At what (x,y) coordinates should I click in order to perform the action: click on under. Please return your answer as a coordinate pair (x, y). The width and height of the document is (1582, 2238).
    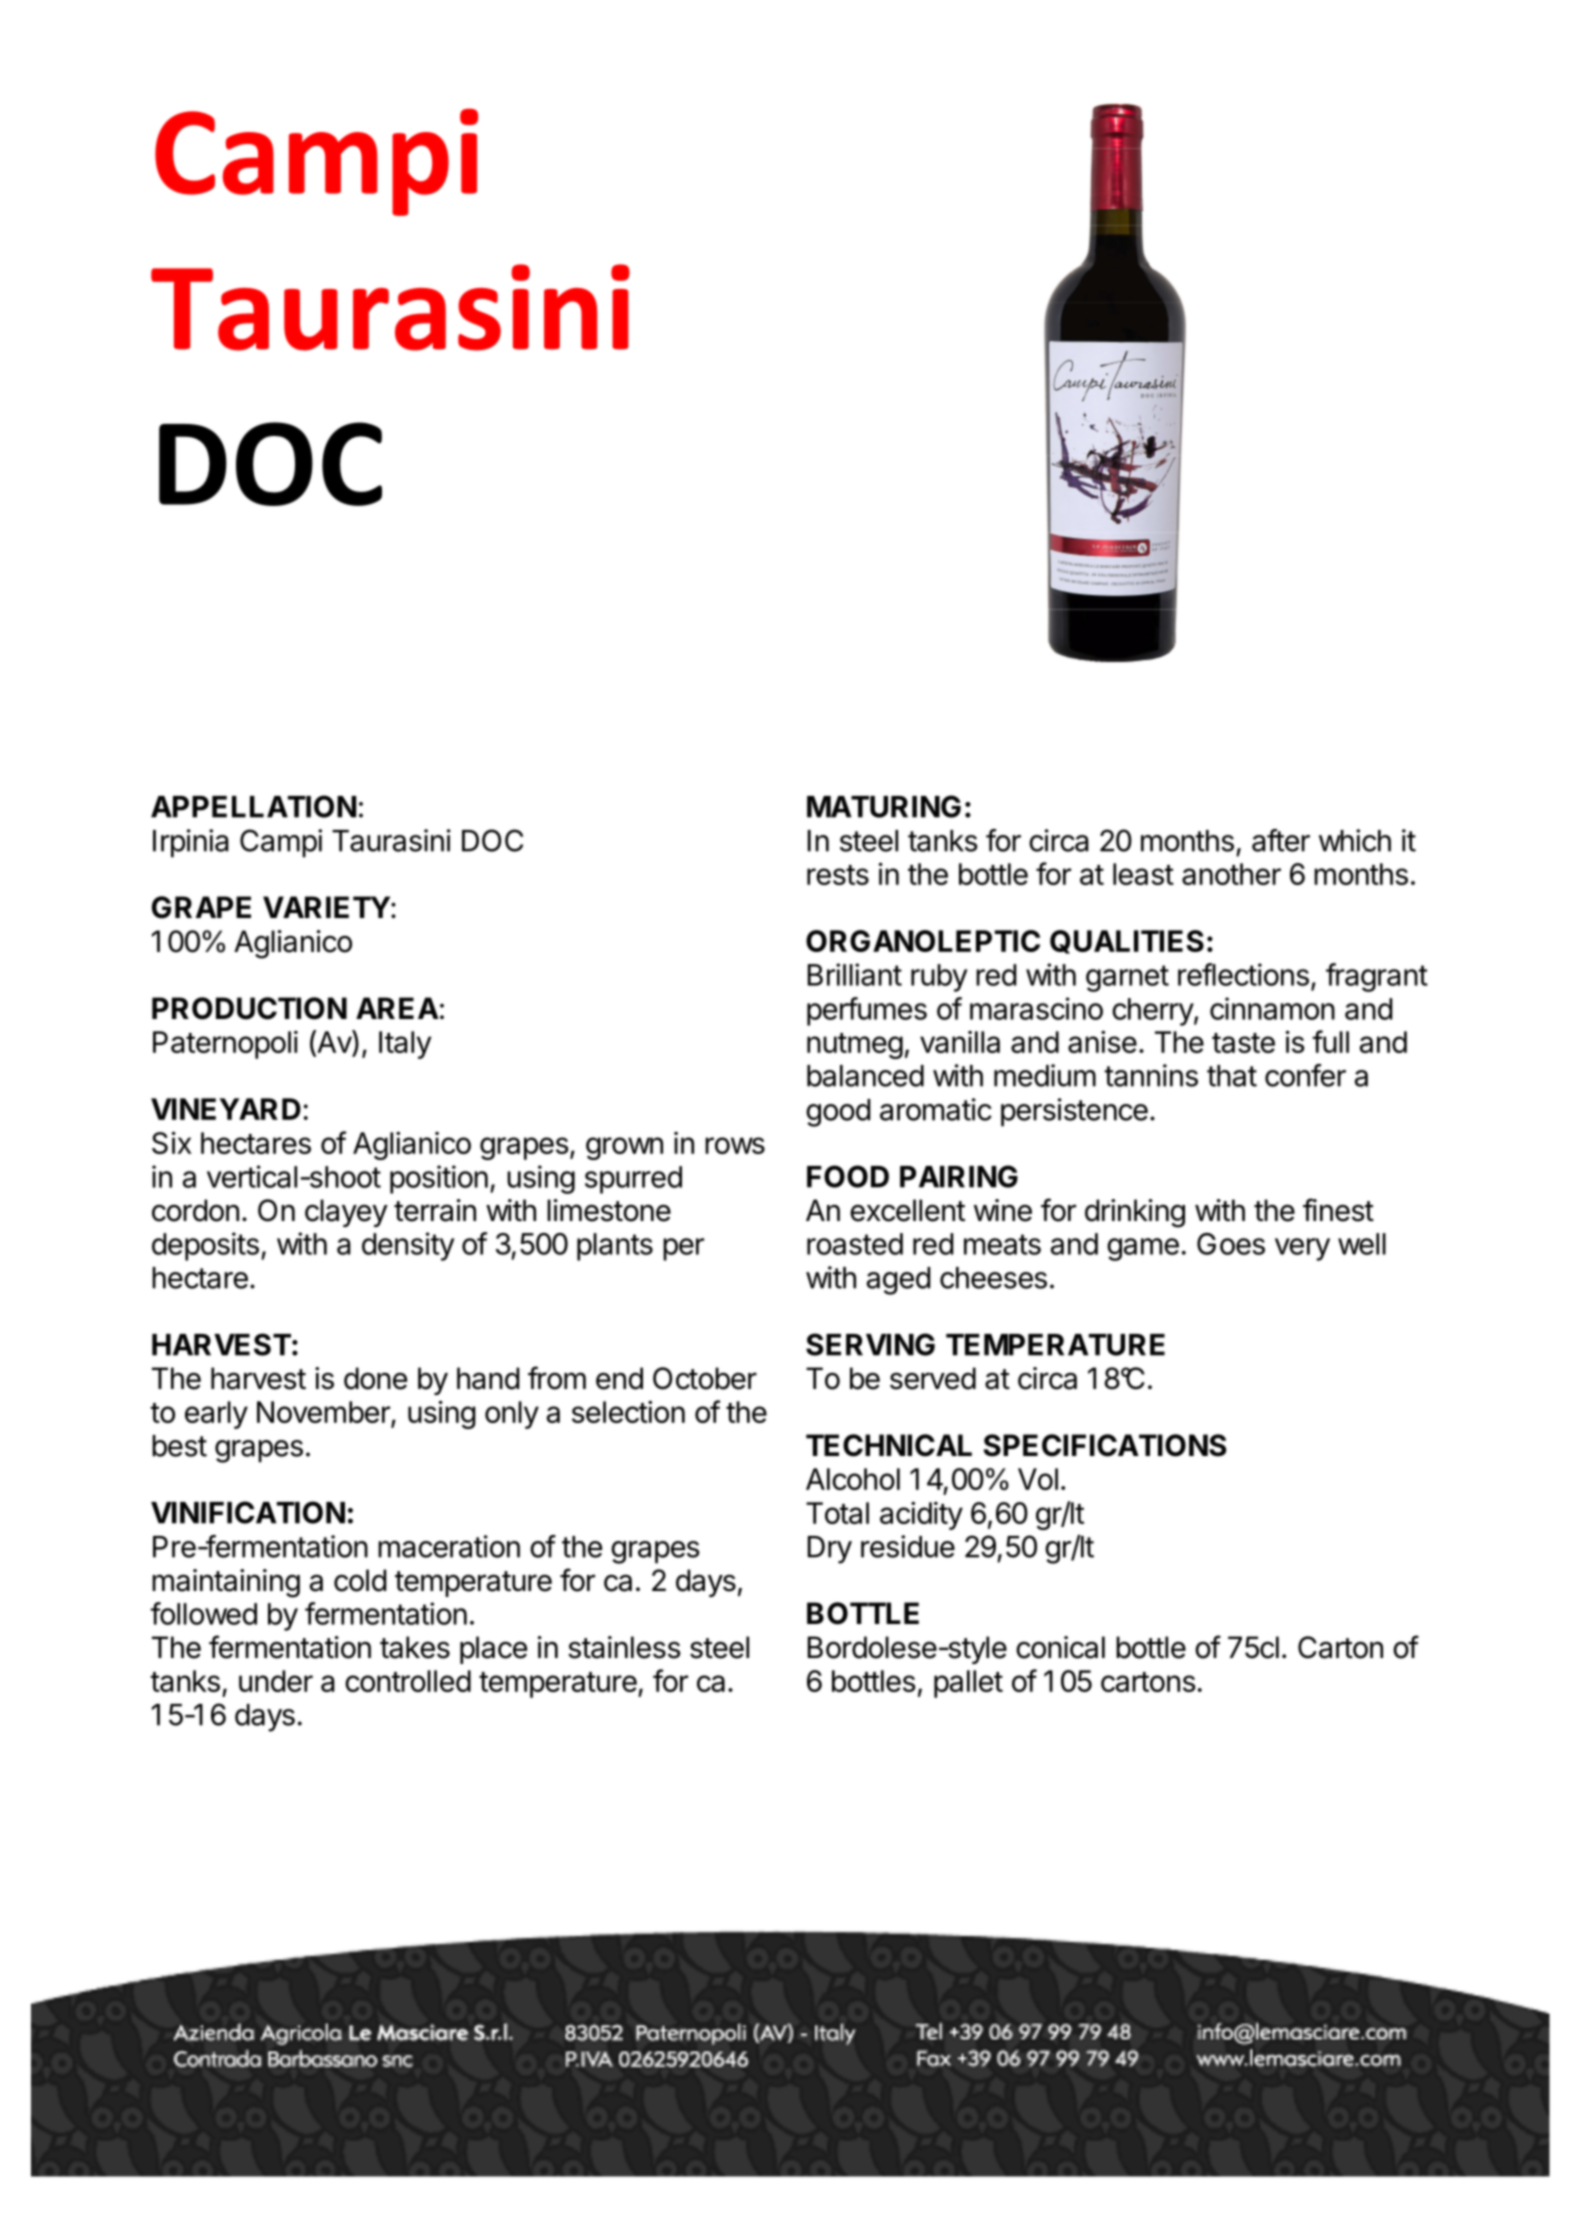
    Looking at the image, I should click on (276, 1681).
